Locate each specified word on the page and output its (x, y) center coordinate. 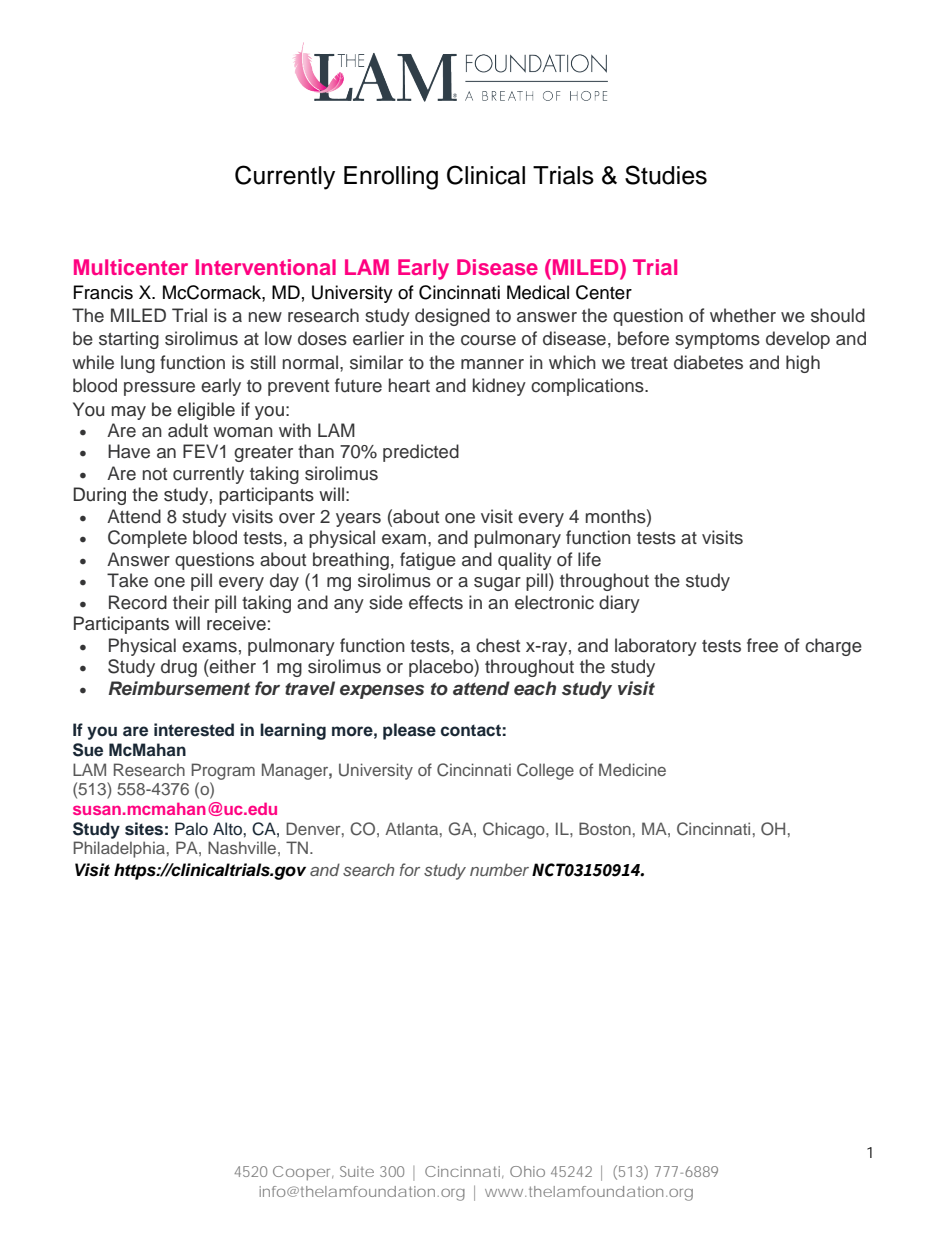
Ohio (527, 1171)
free (762, 645)
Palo (191, 829)
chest (498, 645)
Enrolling (391, 178)
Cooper (303, 1173)
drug (179, 668)
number (499, 869)
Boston (605, 828)
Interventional (266, 267)
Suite (357, 1171)
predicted (421, 453)
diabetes (708, 362)
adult (188, 430)
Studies (666, 175)
